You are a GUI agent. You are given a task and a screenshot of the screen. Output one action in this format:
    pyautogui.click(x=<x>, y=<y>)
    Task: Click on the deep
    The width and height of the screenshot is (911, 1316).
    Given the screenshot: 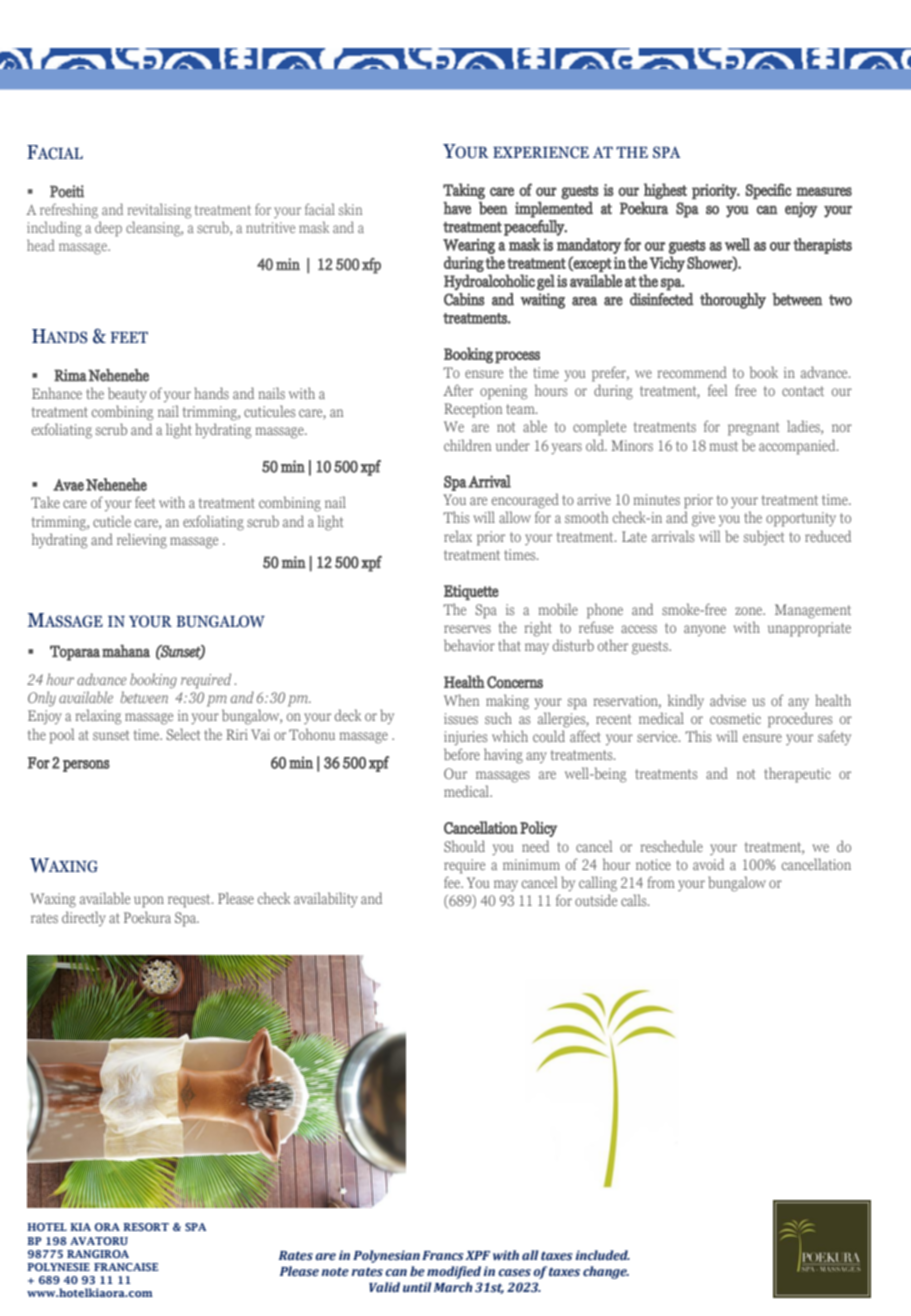 What is the action you would take?
    pyautogui.click(x=108, y=229)
